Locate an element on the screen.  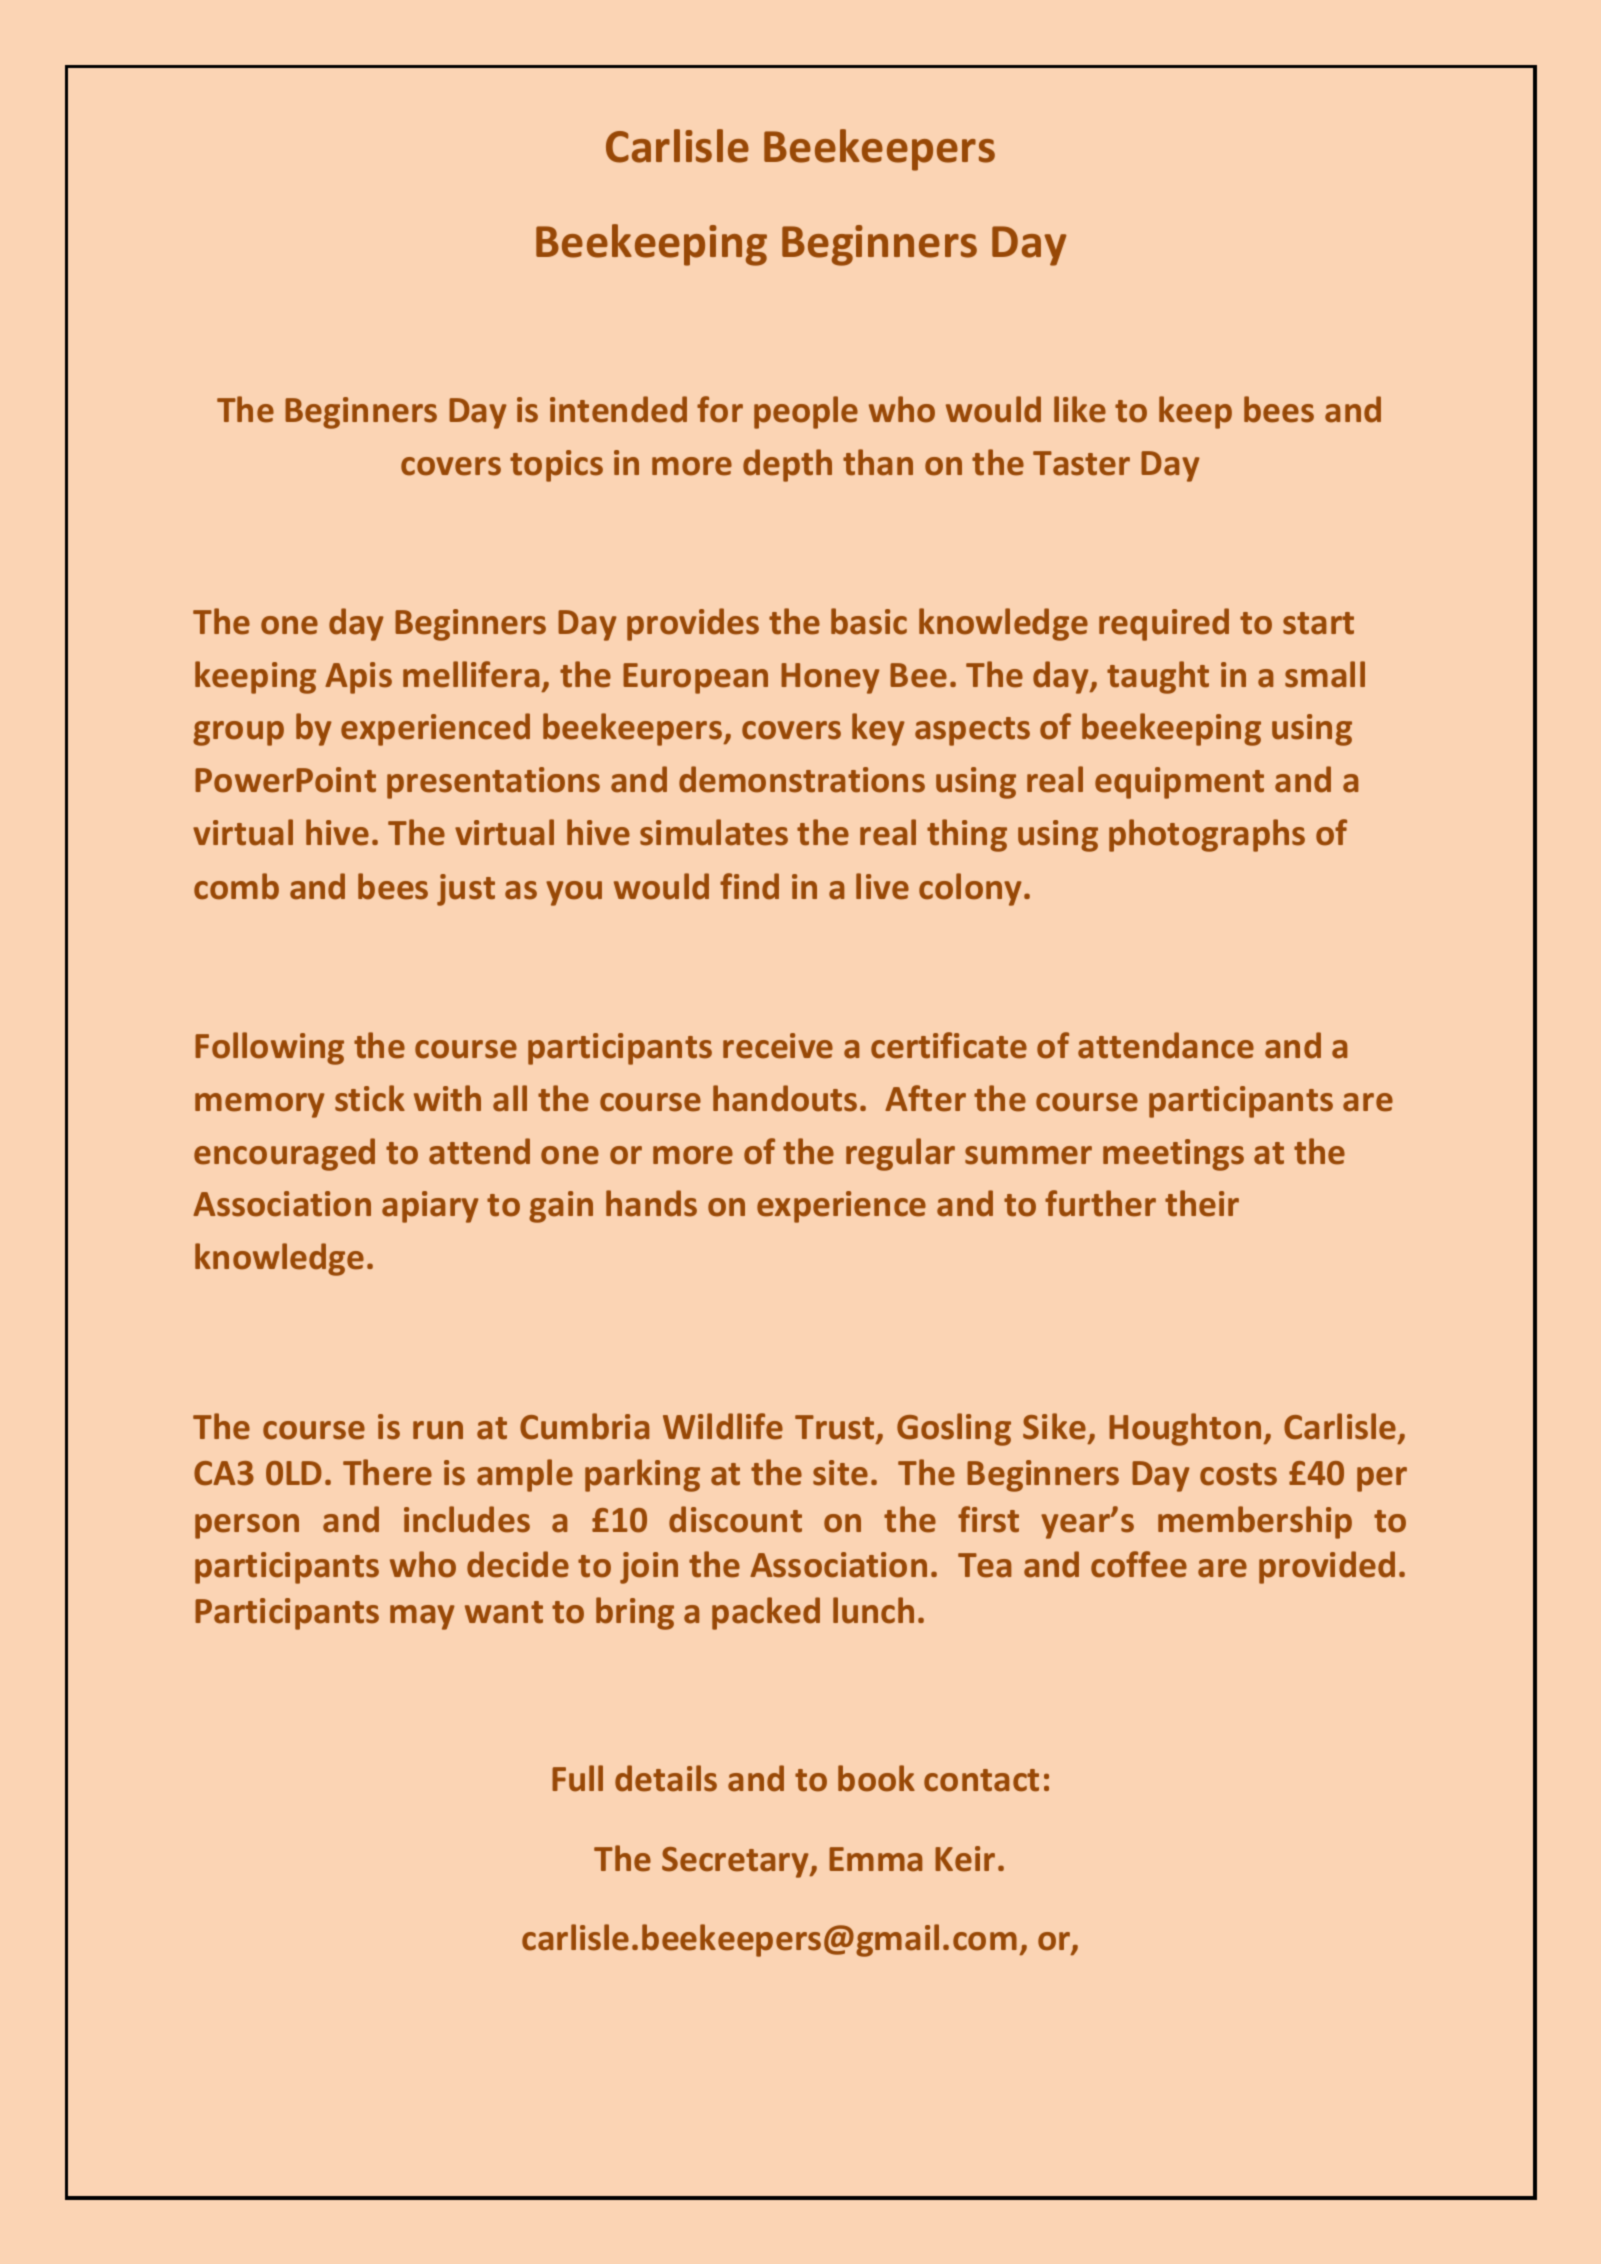
Taster is located at coordinates (1081, 463).
